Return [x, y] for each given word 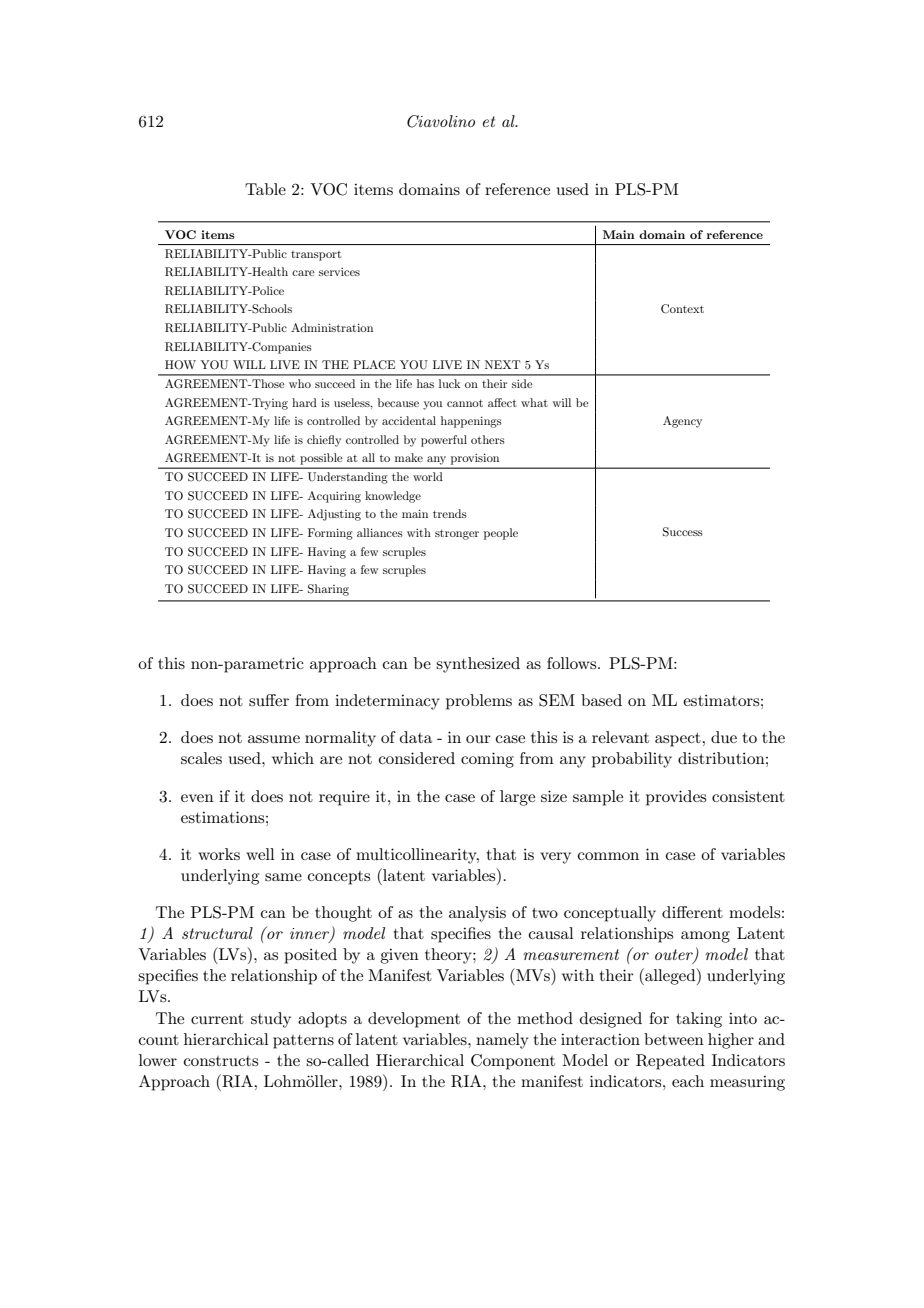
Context [682, 309]
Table [265, 189]
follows [573, 663]
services [339, 272]
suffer [269, 700]
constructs [221, 1061]
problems [479, 702]
